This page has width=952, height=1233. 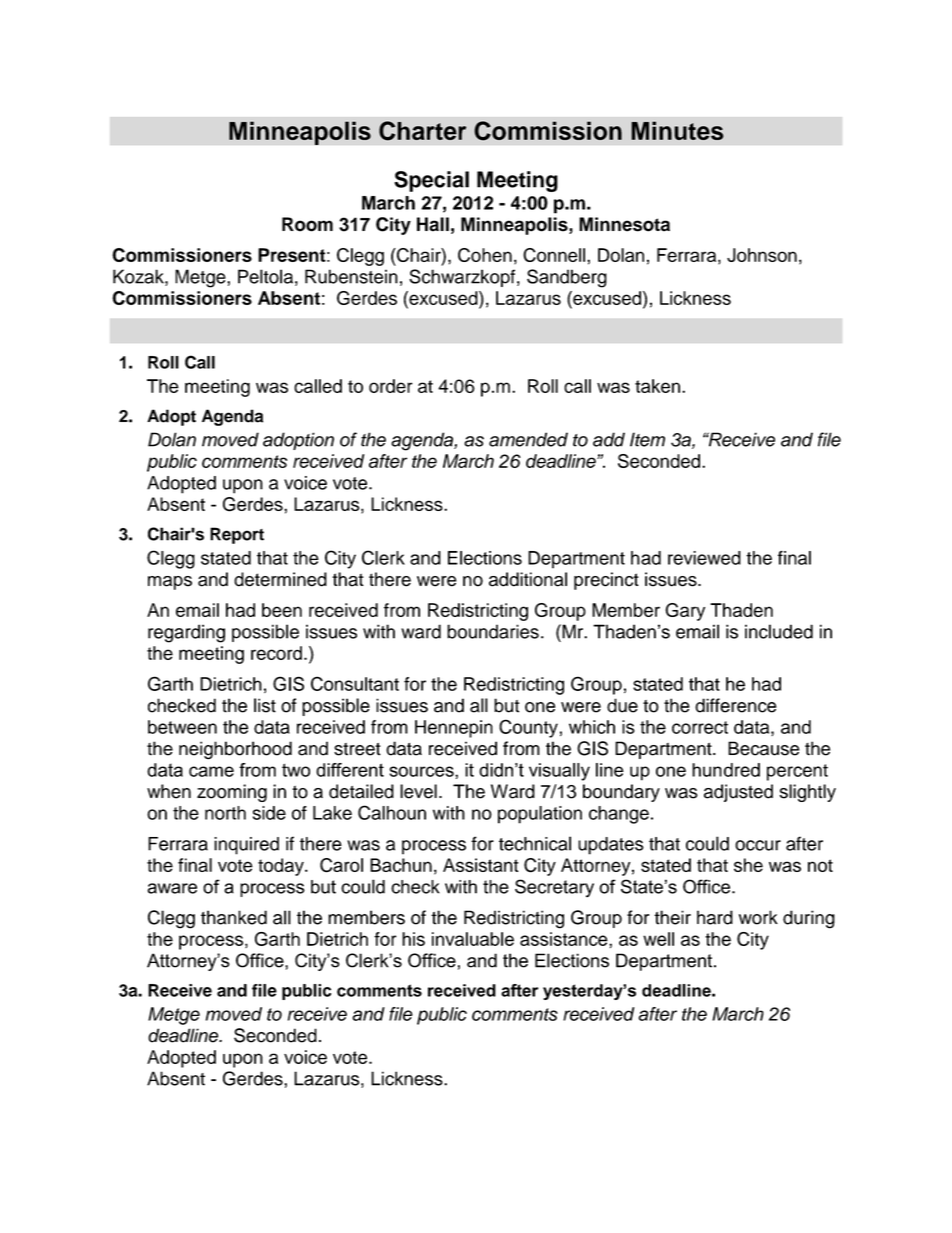 I want to click on Special, so click(x=431, y=181).
